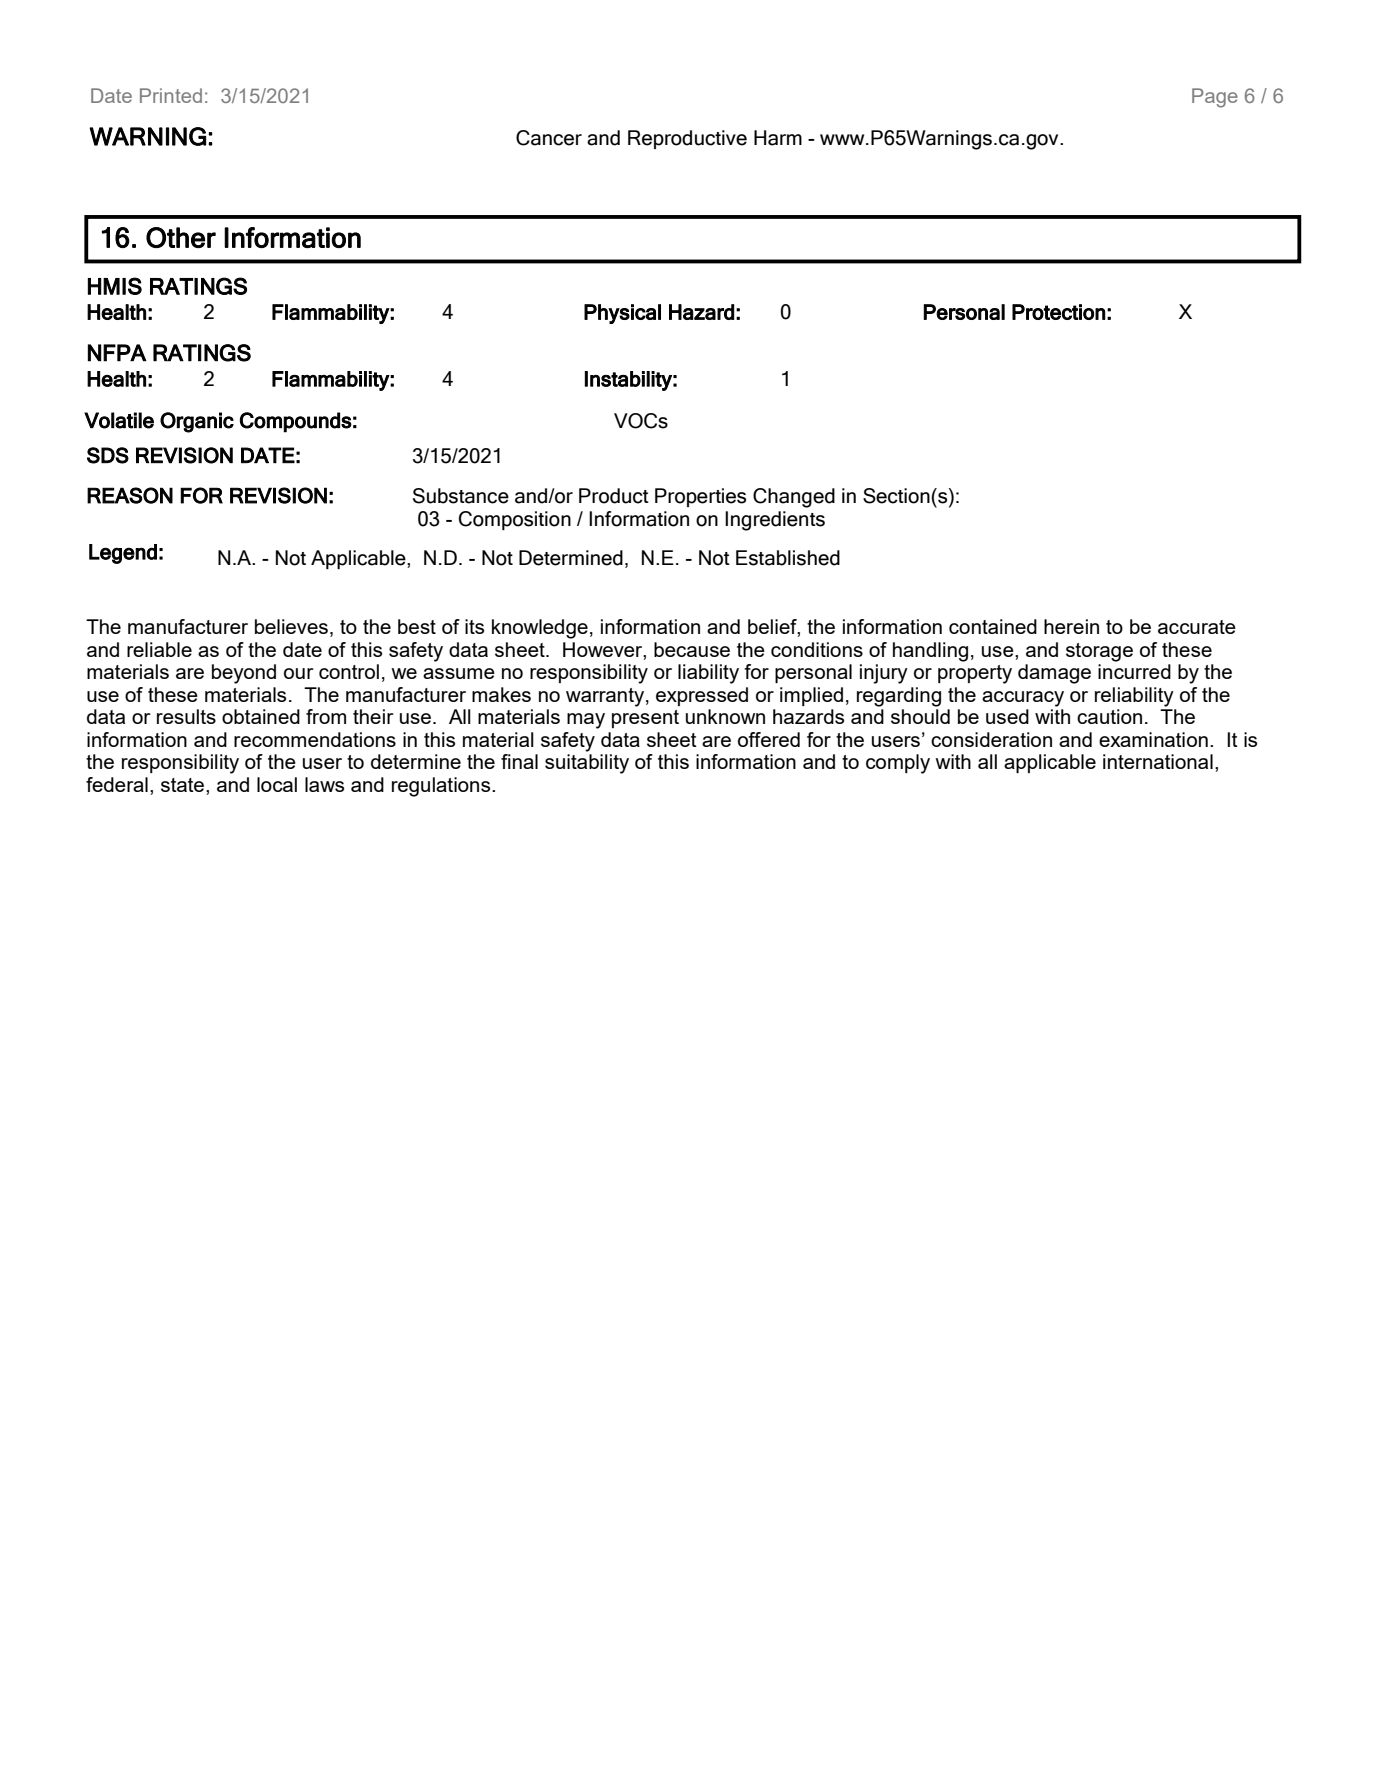 The image size is (1384, 1792). What do you see at coordinates (1215, 98) in the screenshot?
I see `Page` at bounding box center [1215, 98].
